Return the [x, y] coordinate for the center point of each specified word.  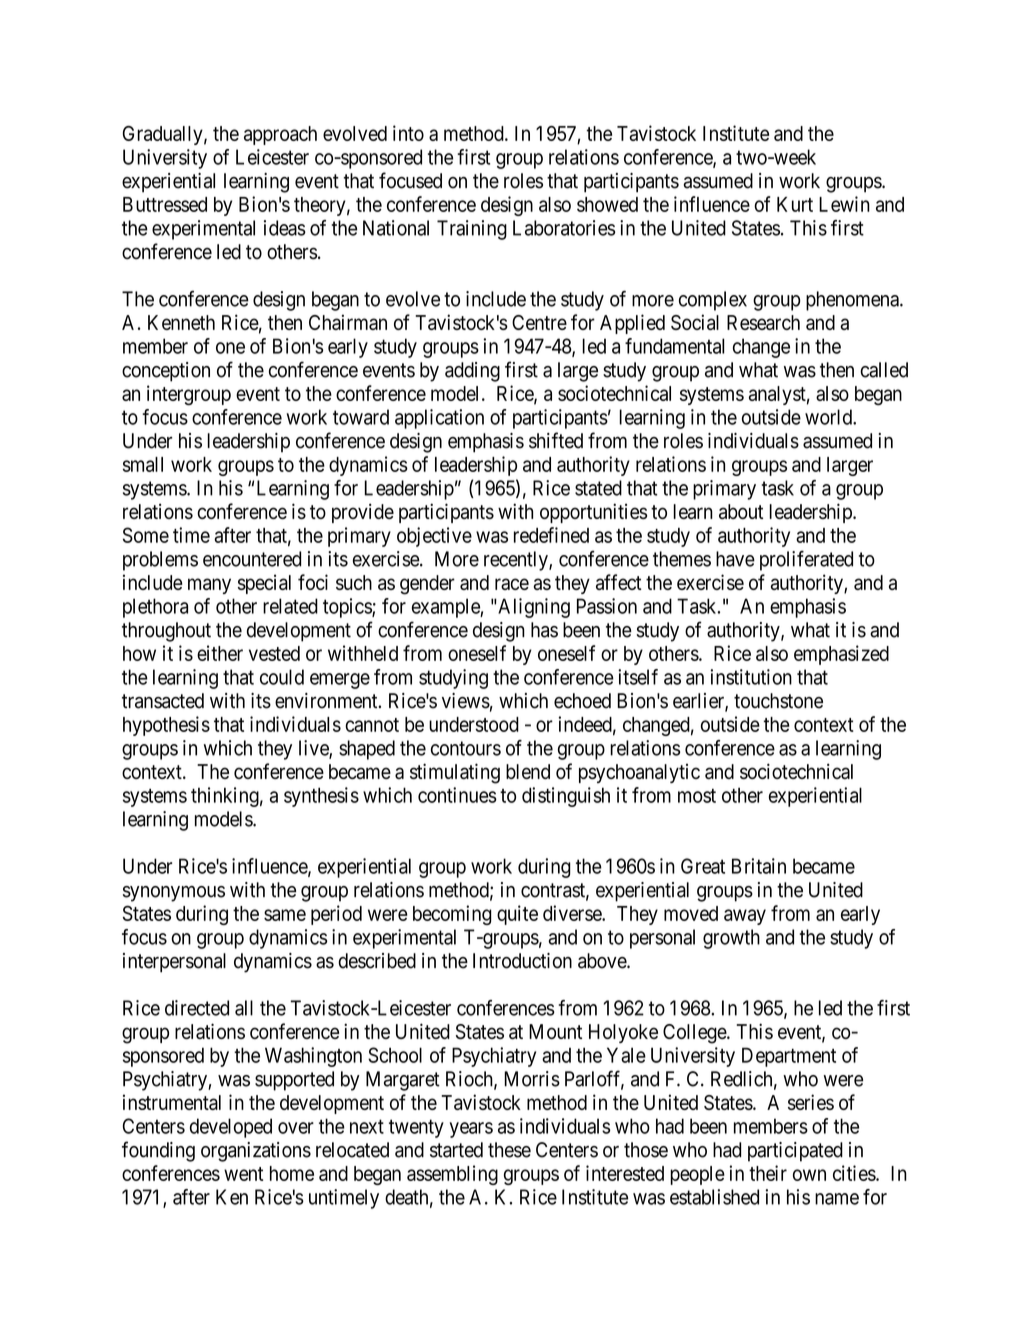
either [220, 653]
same [285, 915]
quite [517, 915]
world [829, 417]
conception [166, 372]
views [466, 701]
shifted [556, 440]
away [745, 917]
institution [751, 677]
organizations [256, 1152]
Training [472, 230]
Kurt [795, 204]
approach [280, 135]
